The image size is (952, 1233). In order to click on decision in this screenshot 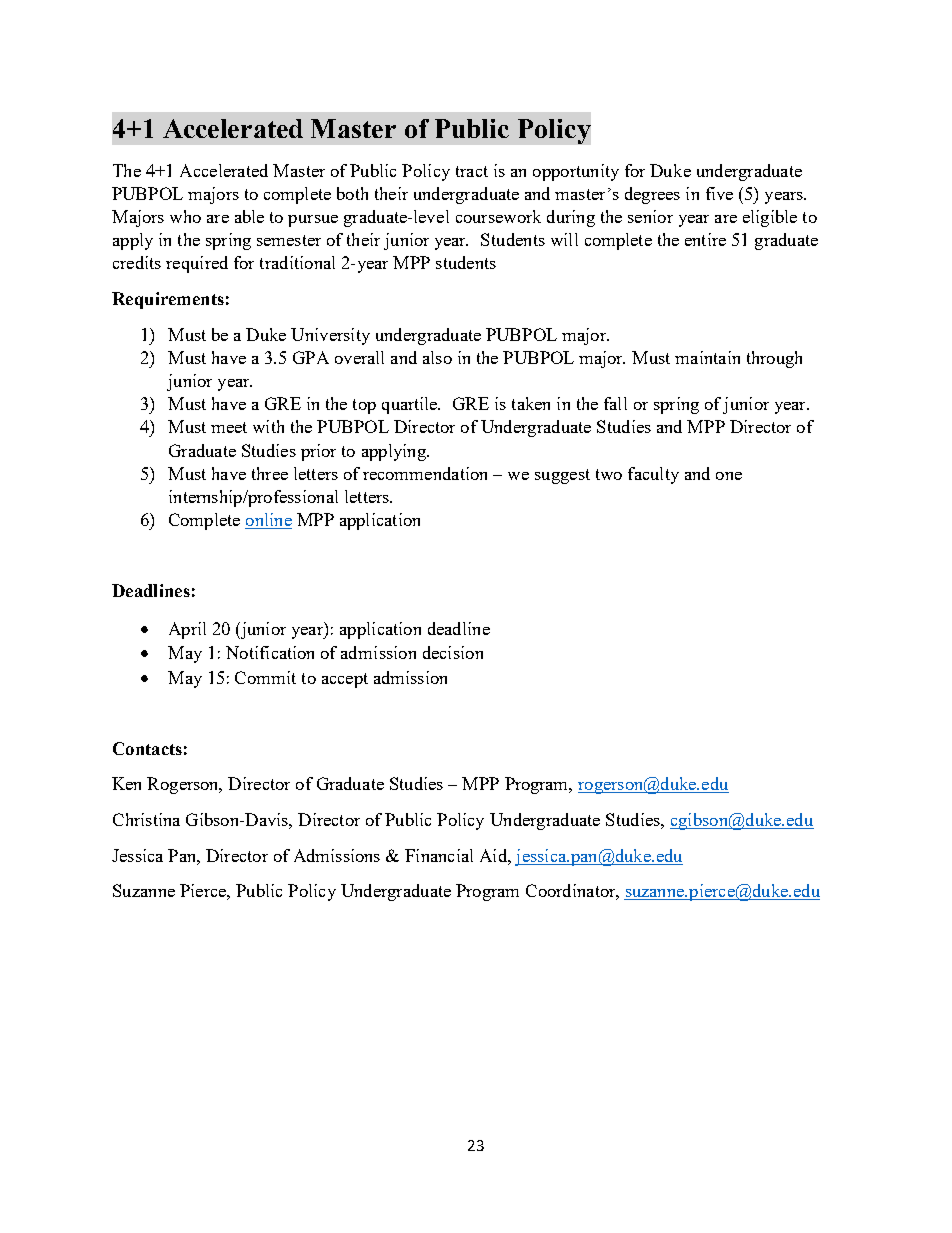, I will do `click(453, 652)`.
